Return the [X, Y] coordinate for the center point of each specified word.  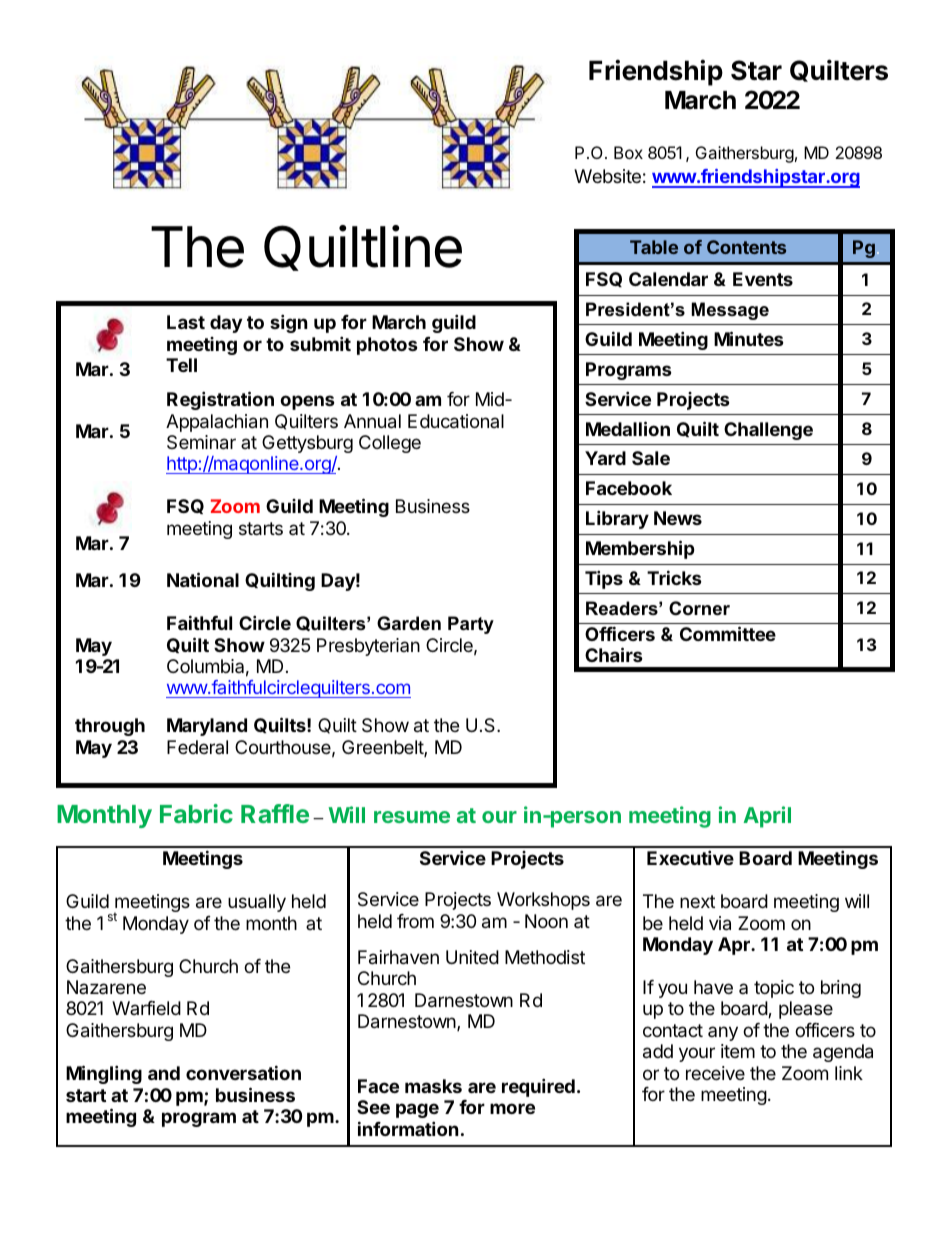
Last [186, 322]
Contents [746, 247]
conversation [243, 1072]
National [203, 579]
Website [607, 176]
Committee [728, 633]
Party [471, 625]
